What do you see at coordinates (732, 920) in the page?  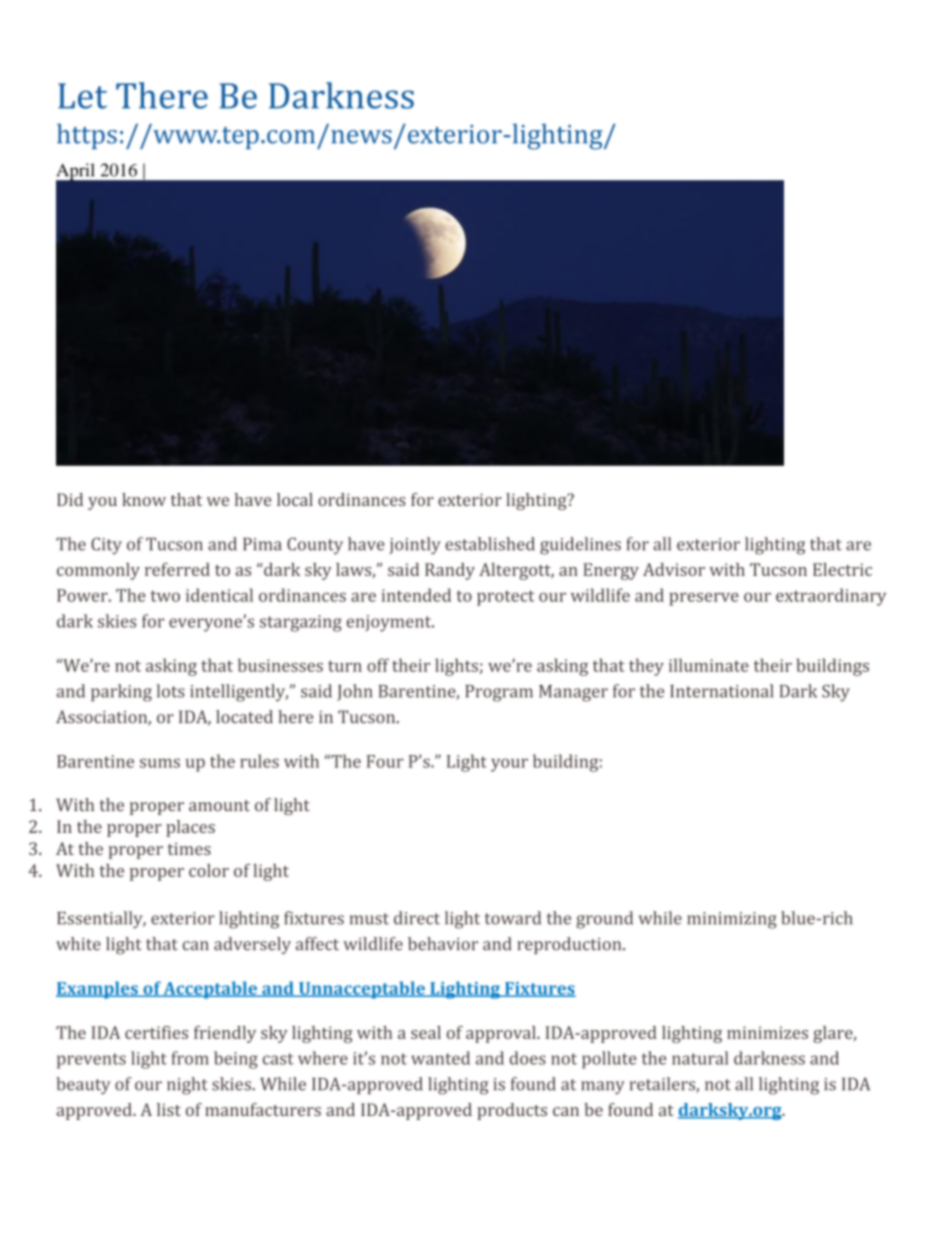 I see `minimizing` at bounding box center [732, 920].
